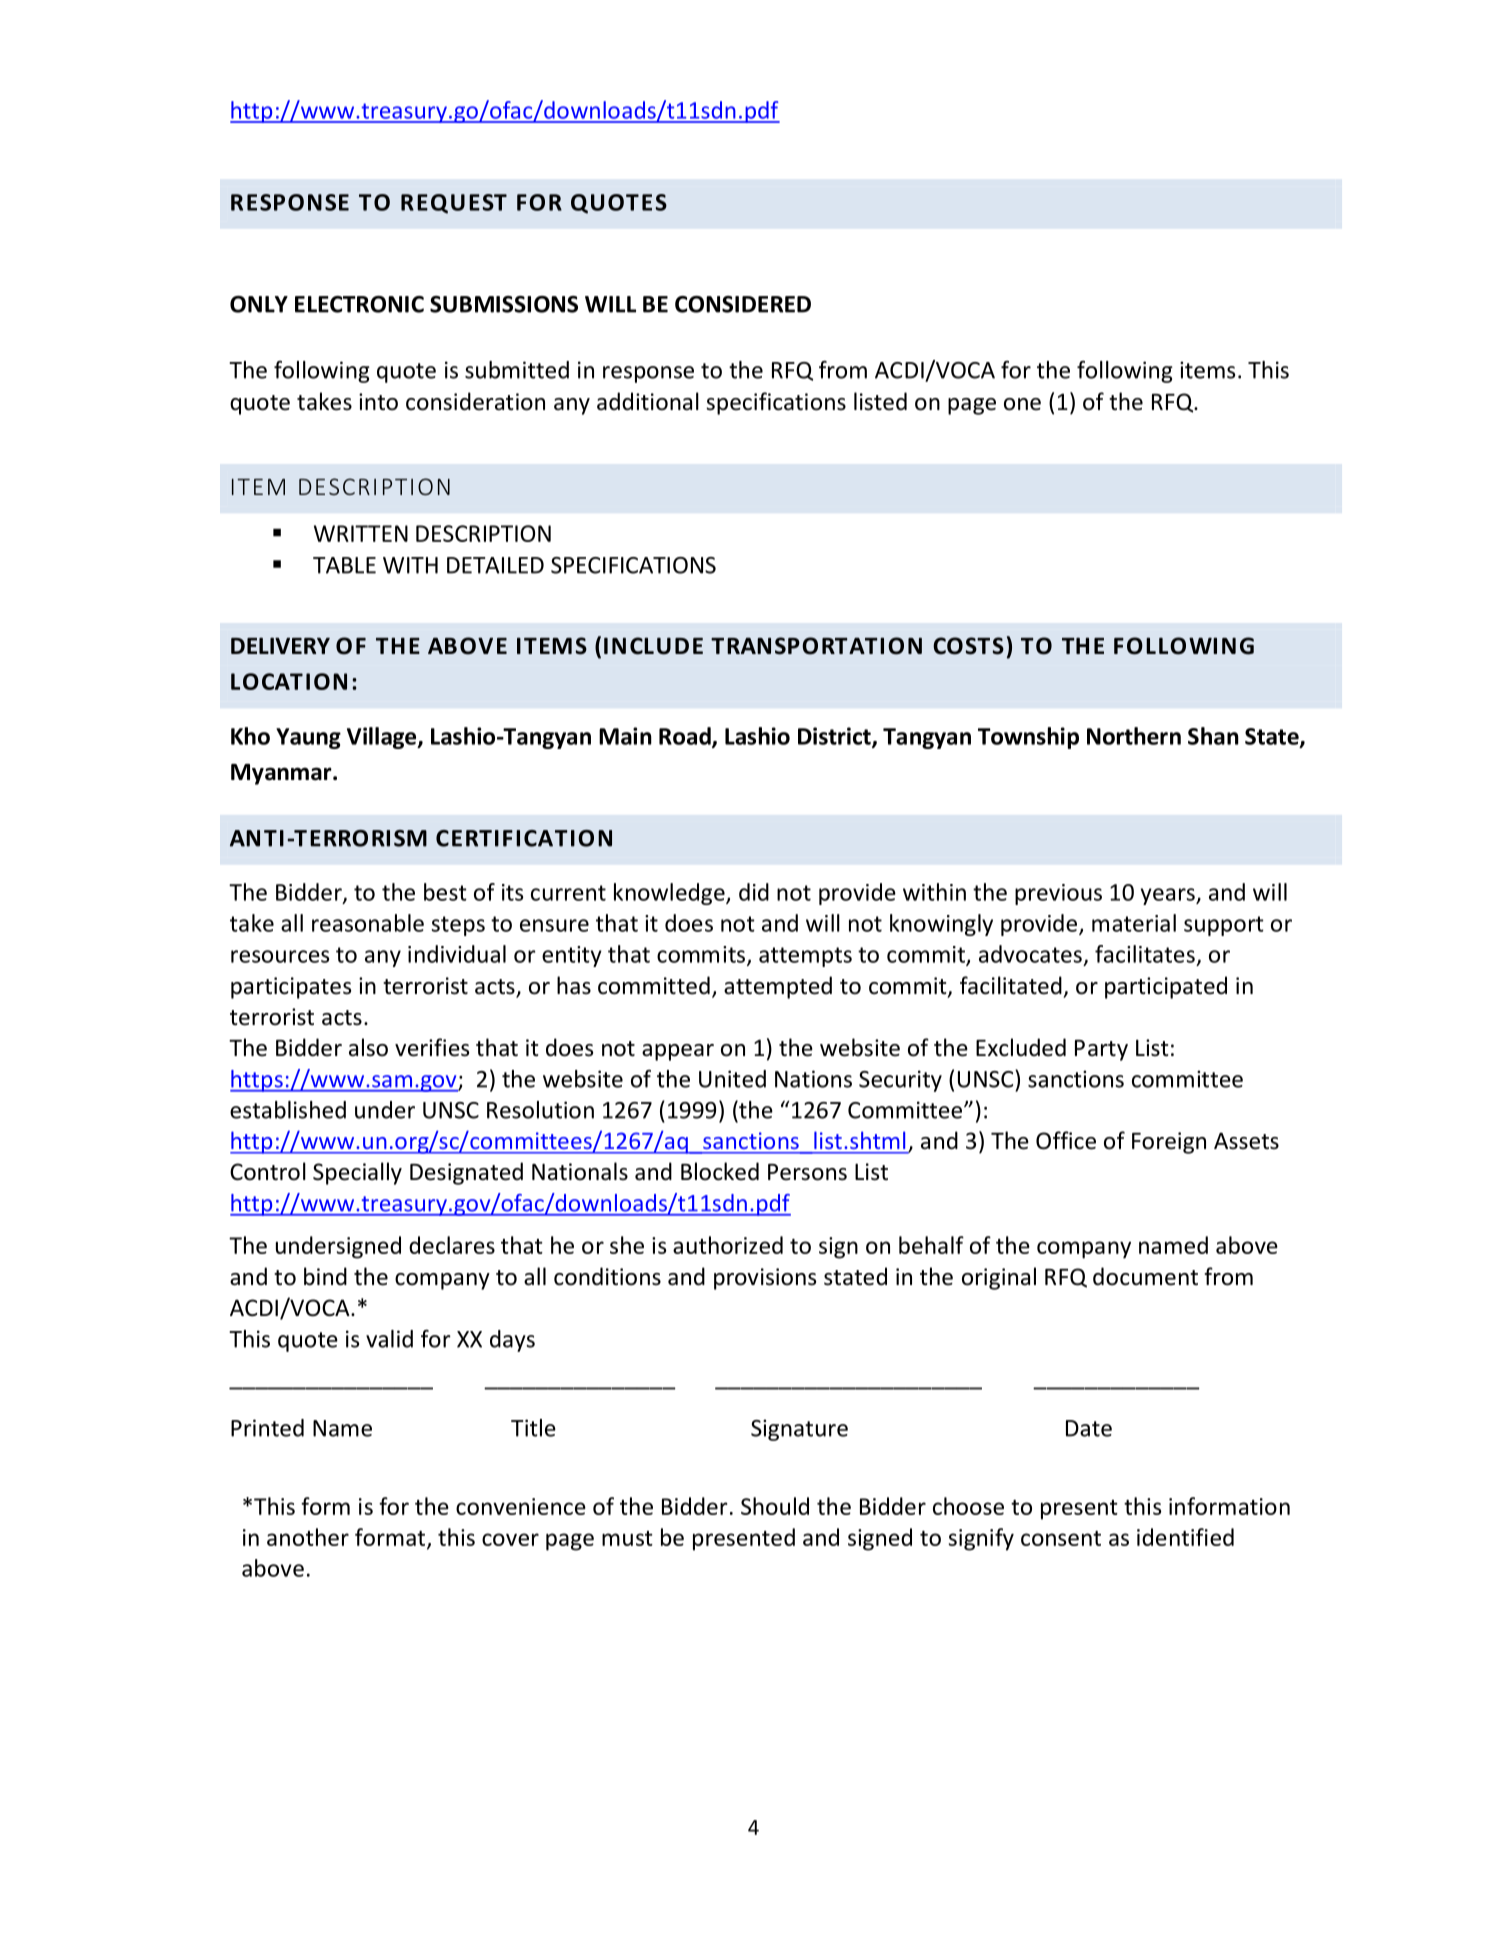 This document has height=1954, width=1510. Describe the element at coordinates (1169, 896) in the document. I see `years` at that location.
